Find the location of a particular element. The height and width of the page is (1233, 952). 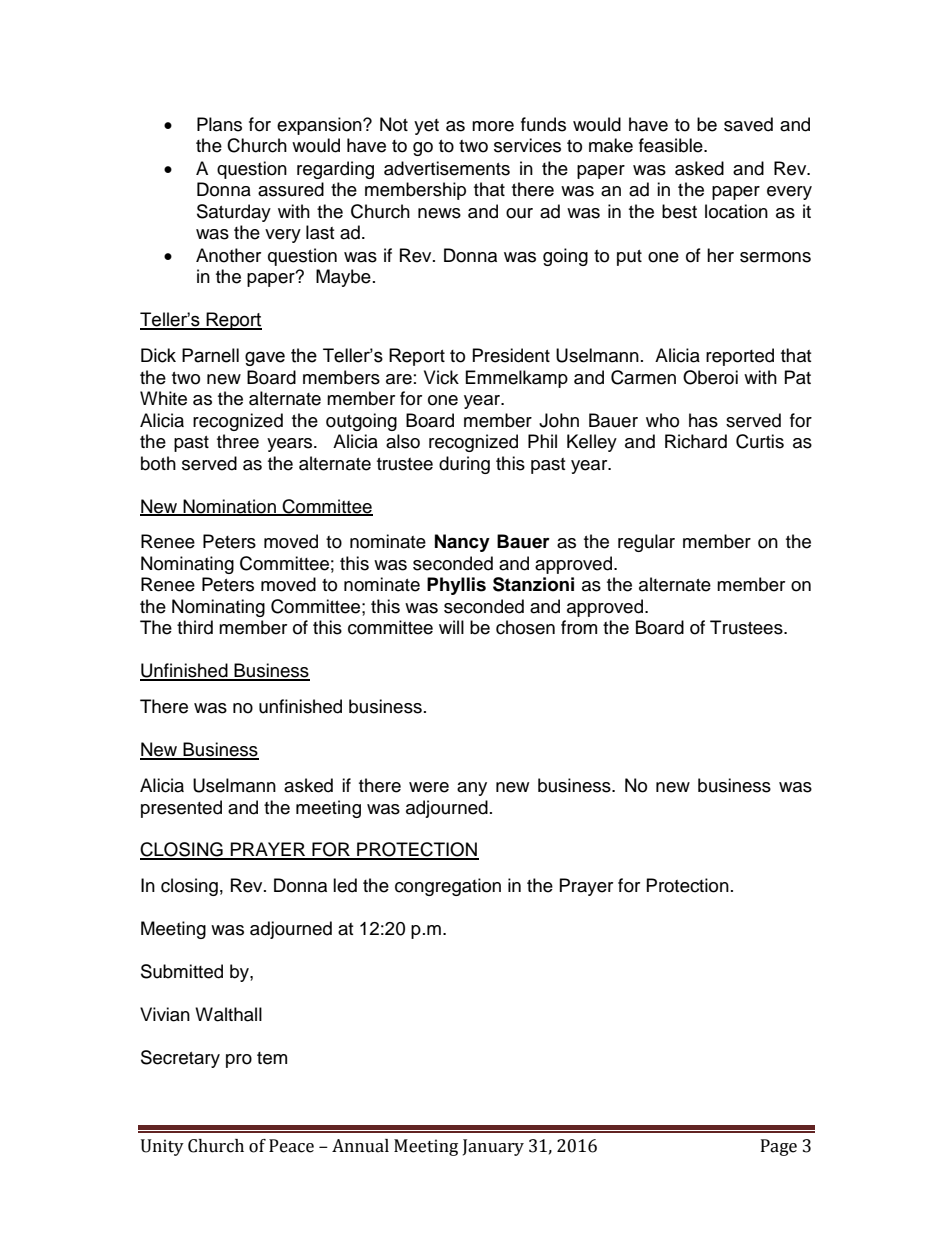

January is located at coordinates (493, 1147).
